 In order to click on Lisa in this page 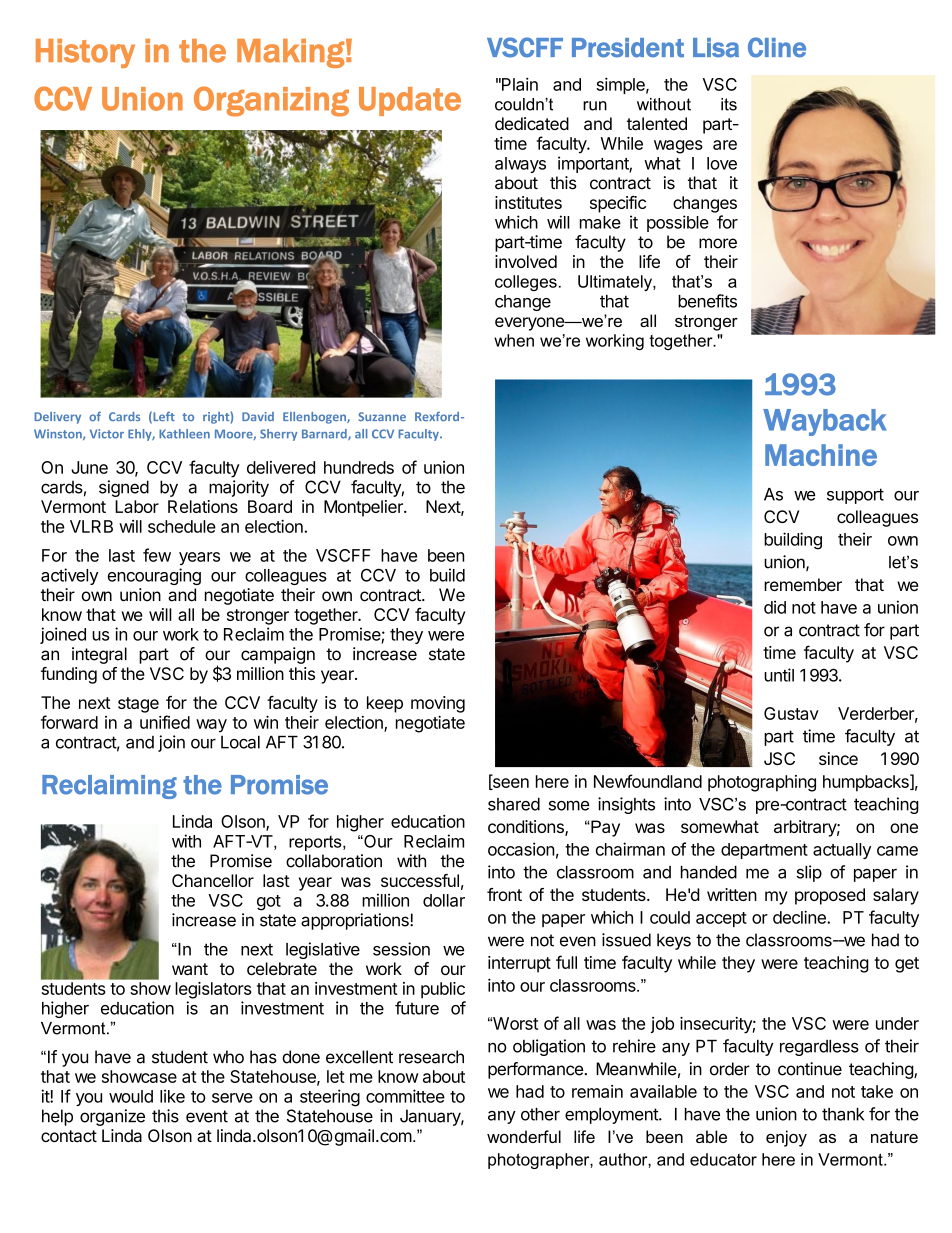, I will do `click(716, 48)`.
